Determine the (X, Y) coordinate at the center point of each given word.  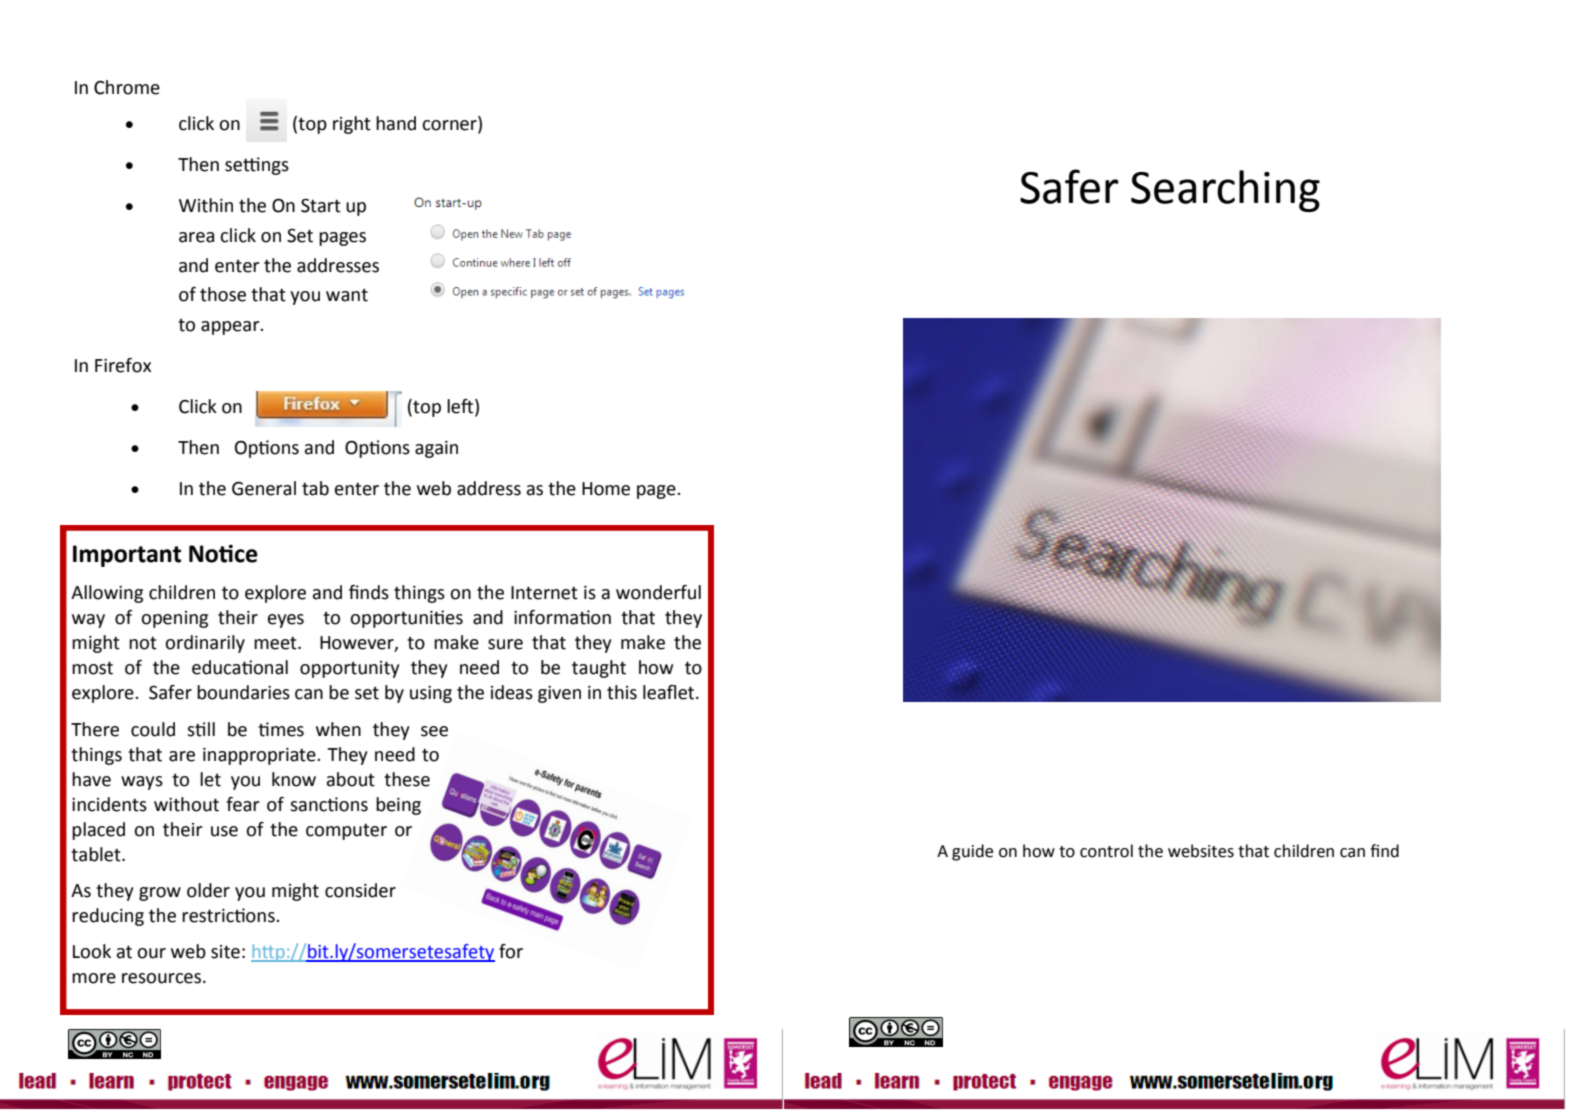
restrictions (229, 915)
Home (606, 489)
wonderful (658, 592)
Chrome (127, 87)
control (1106, 851)
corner (450, 126)
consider (360, 890)
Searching (1225, 191)
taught (599, 669)
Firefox (123, 365)
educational (240, 667)
